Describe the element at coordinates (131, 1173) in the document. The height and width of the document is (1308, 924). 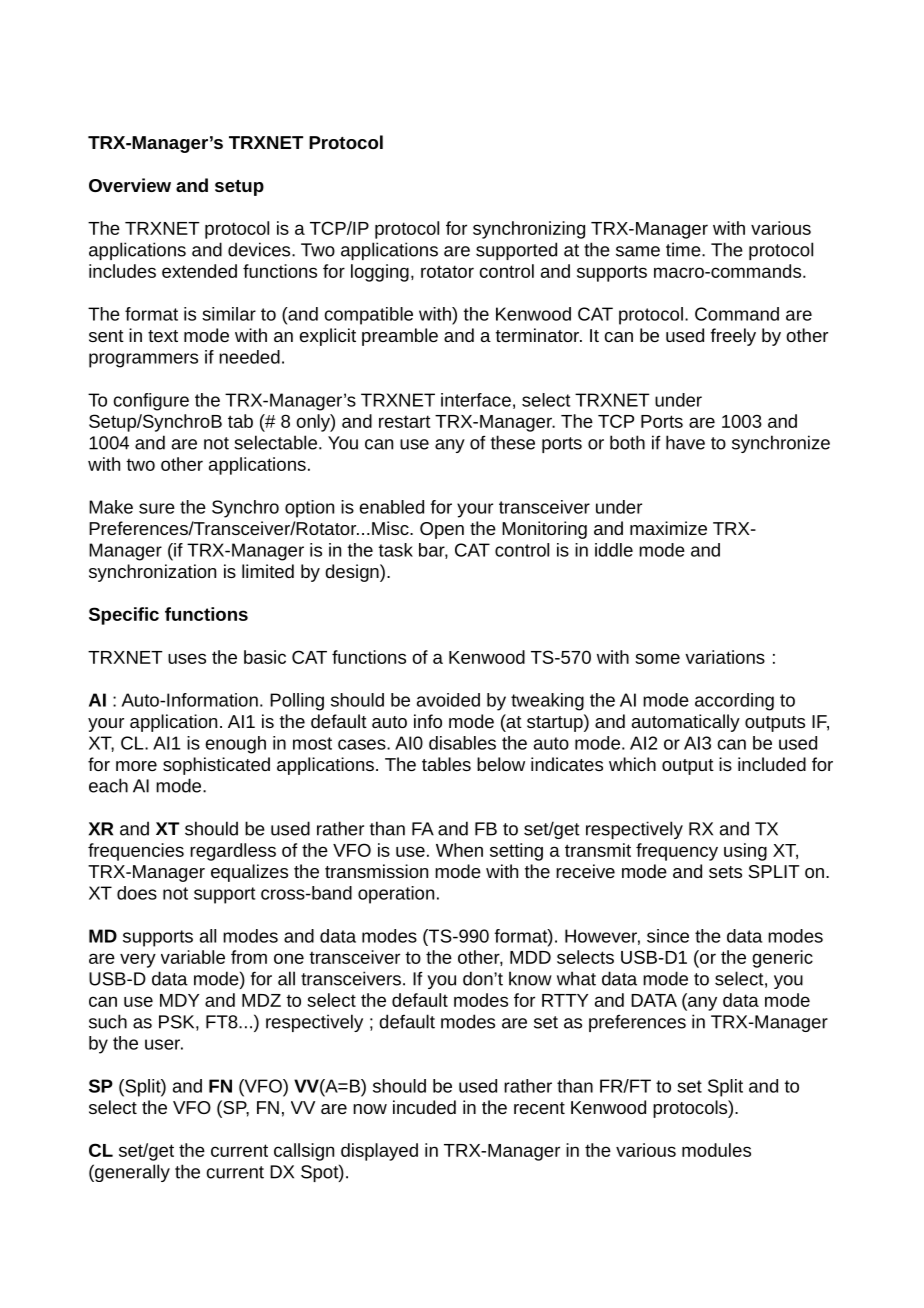
I see `generally` at that location.
